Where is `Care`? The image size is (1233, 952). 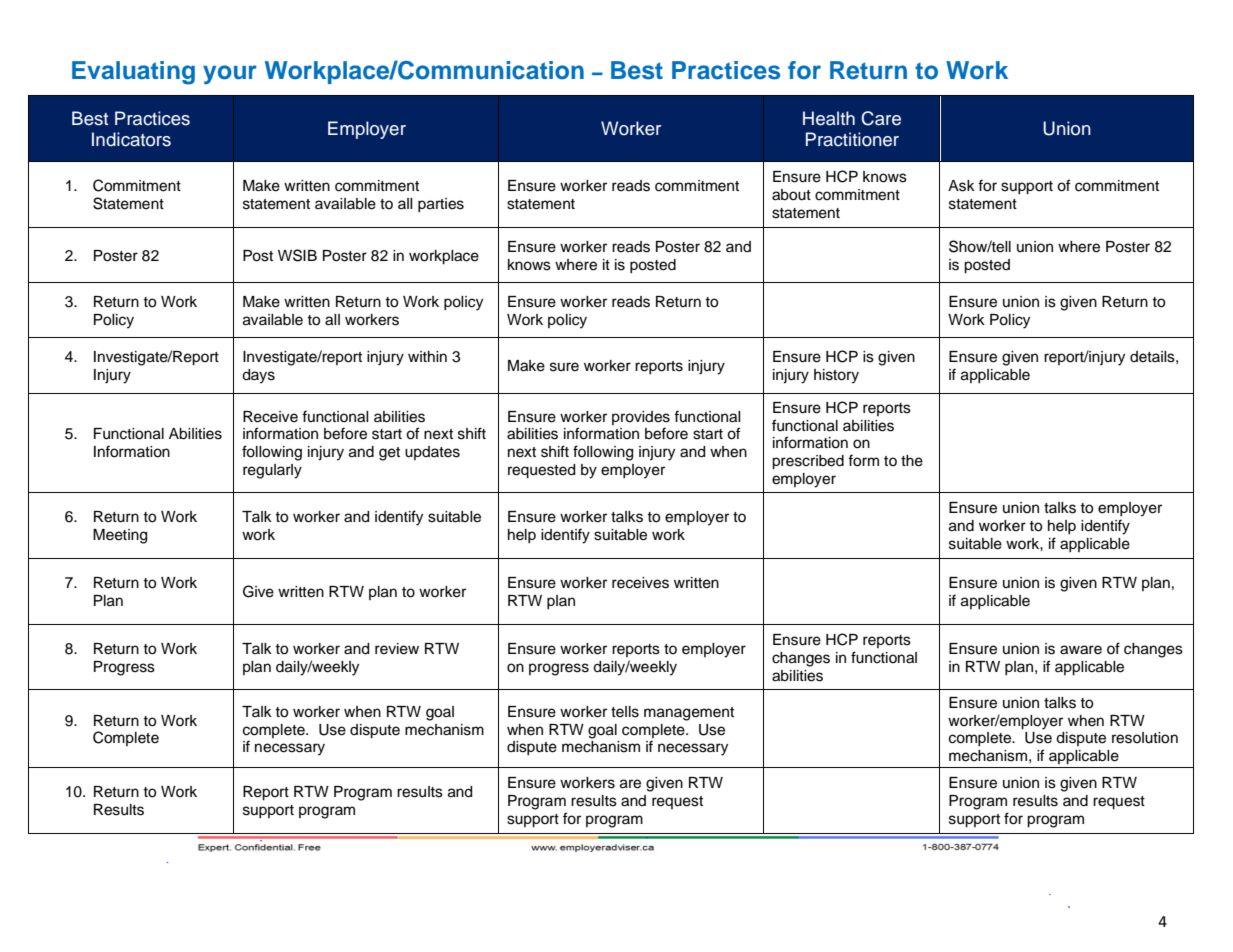
Care is located at coordinates (881, 118).
